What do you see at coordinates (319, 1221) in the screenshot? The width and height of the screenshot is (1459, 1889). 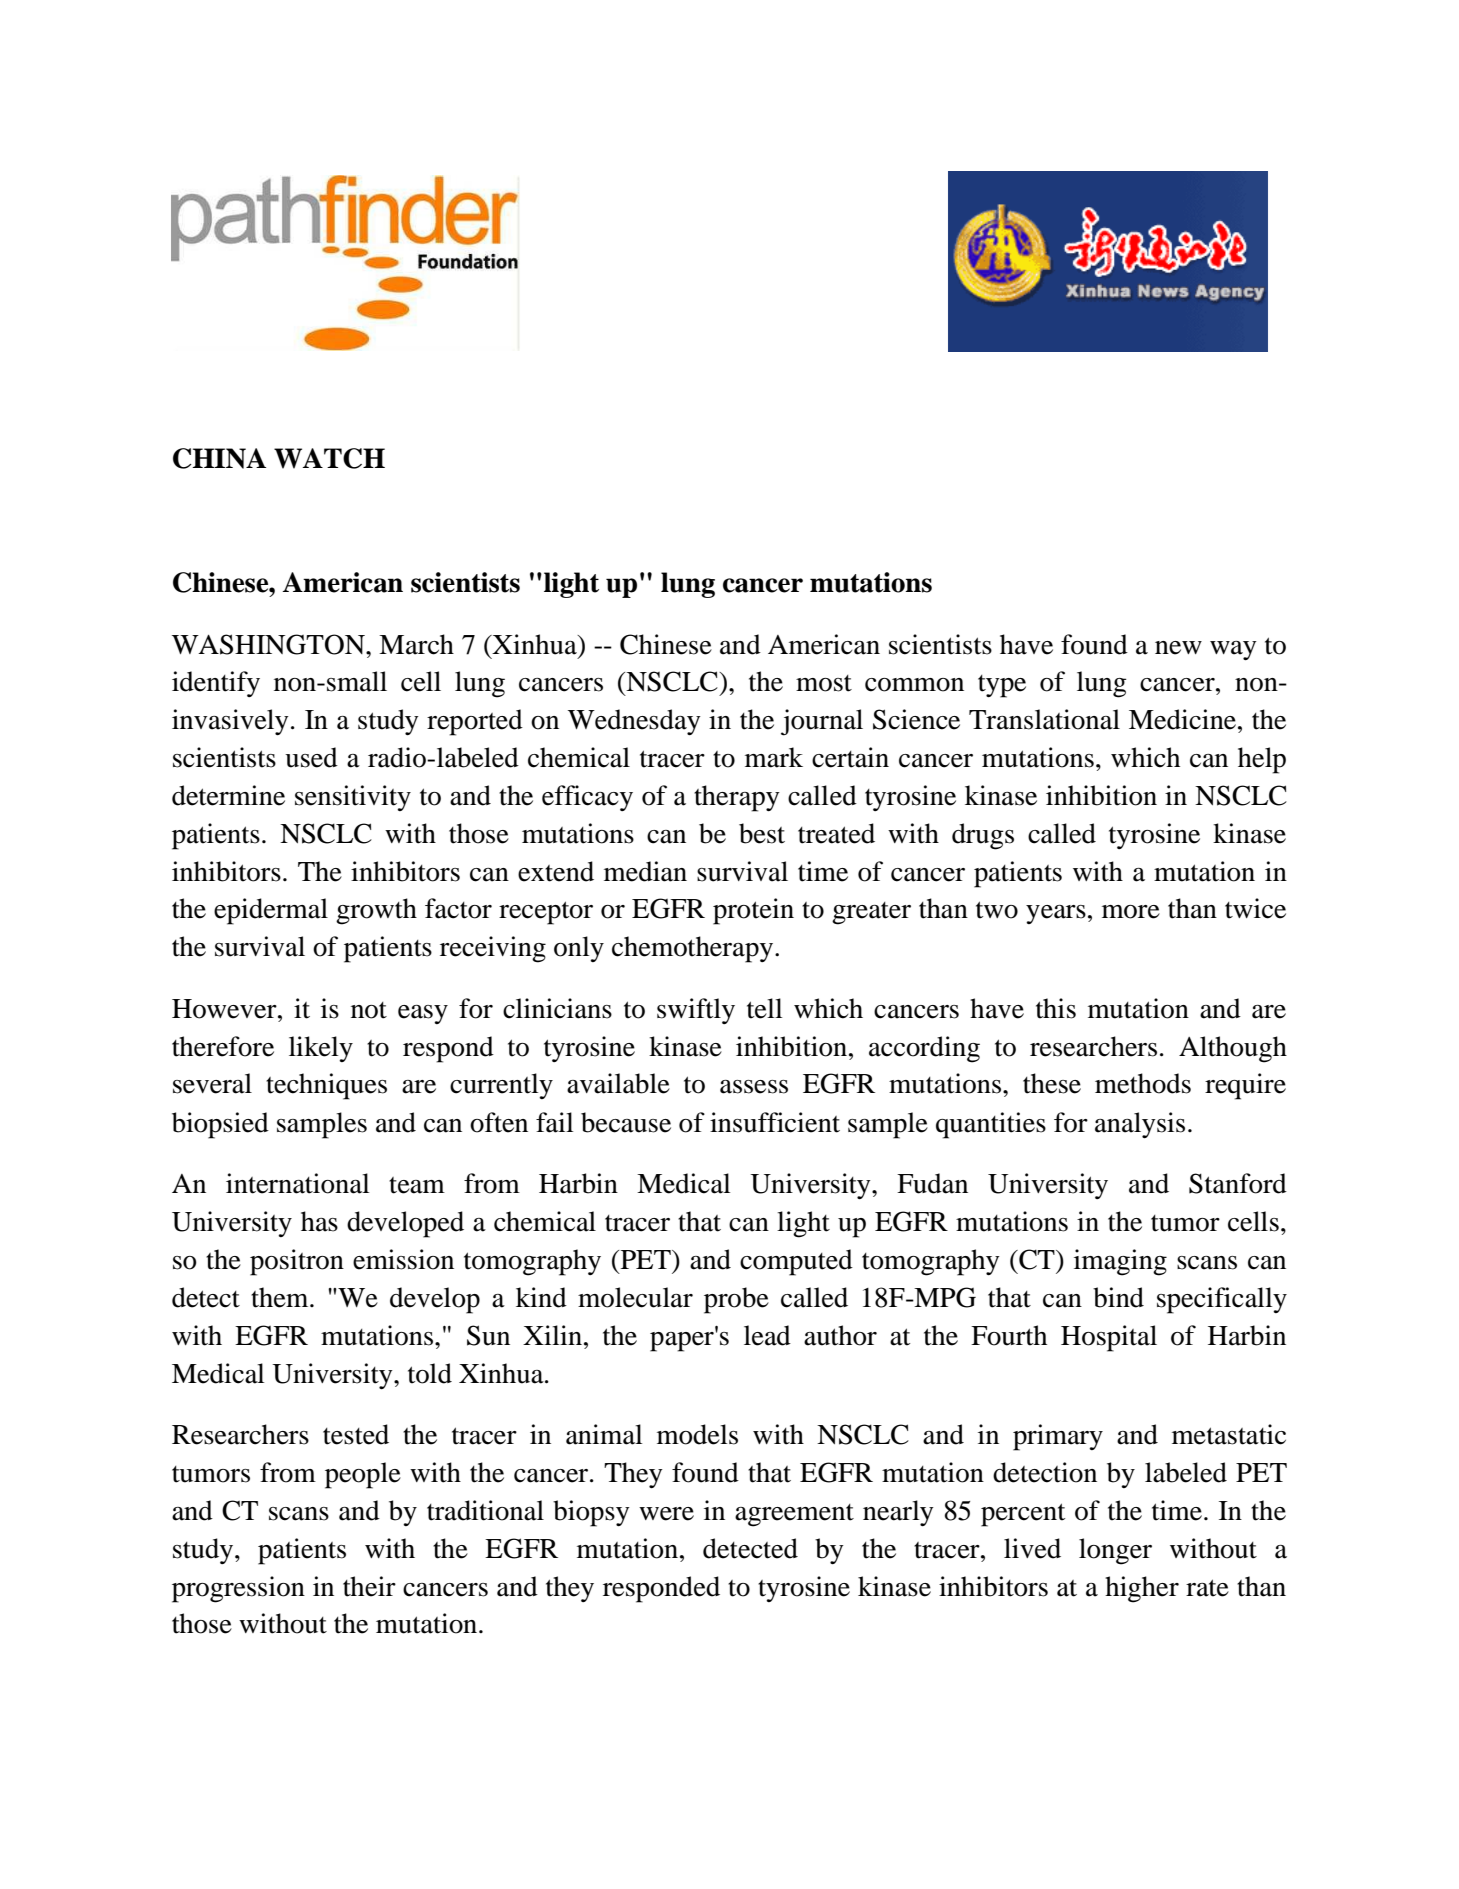 I see `has` at bounding box center [319, 1221].
